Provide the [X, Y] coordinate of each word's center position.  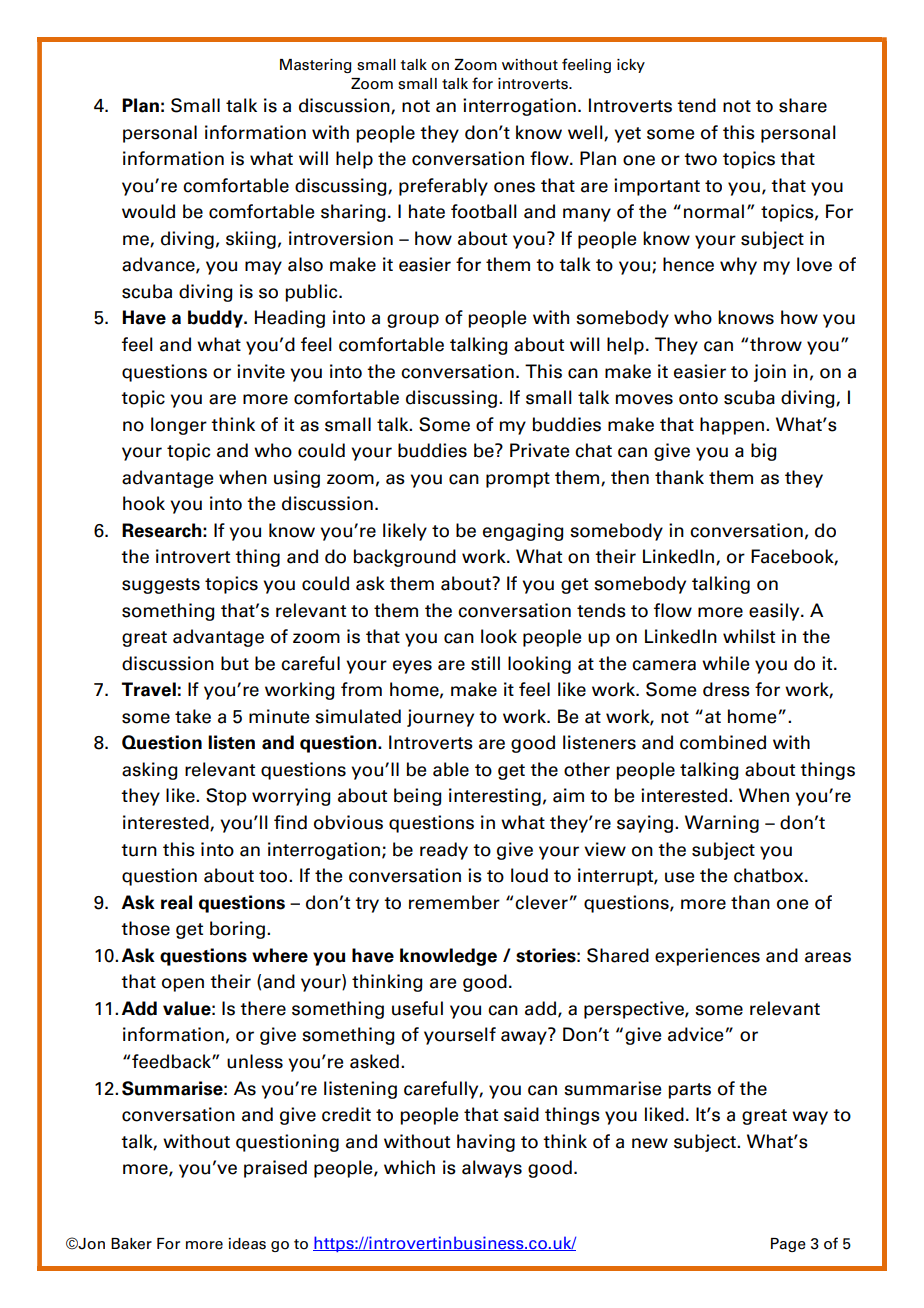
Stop [226, 797]
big [764, 452]
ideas [247, 1244]
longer [179, 426]
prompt [518, 480]
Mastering [316, 66]
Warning [722, 824]
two [700, 159]
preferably [443, 187]
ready [444, 851]
